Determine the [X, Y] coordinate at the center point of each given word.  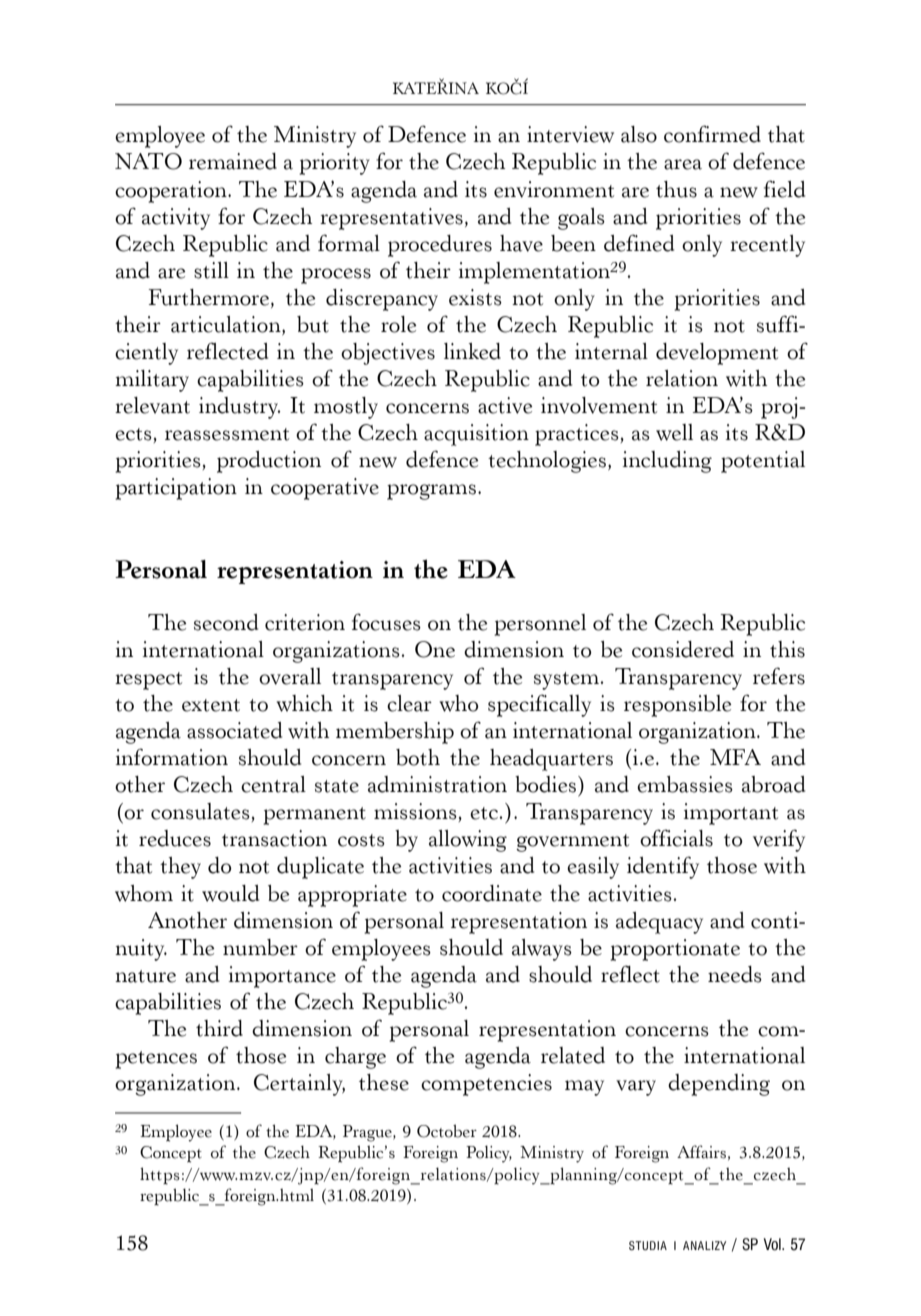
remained [233, 161]
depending [719, 1085]
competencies [486, 1085]
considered [683, 649]
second [226, 622]
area [683, 164]
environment [554, 189]
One [435, 649]
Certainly [299, 1085]
